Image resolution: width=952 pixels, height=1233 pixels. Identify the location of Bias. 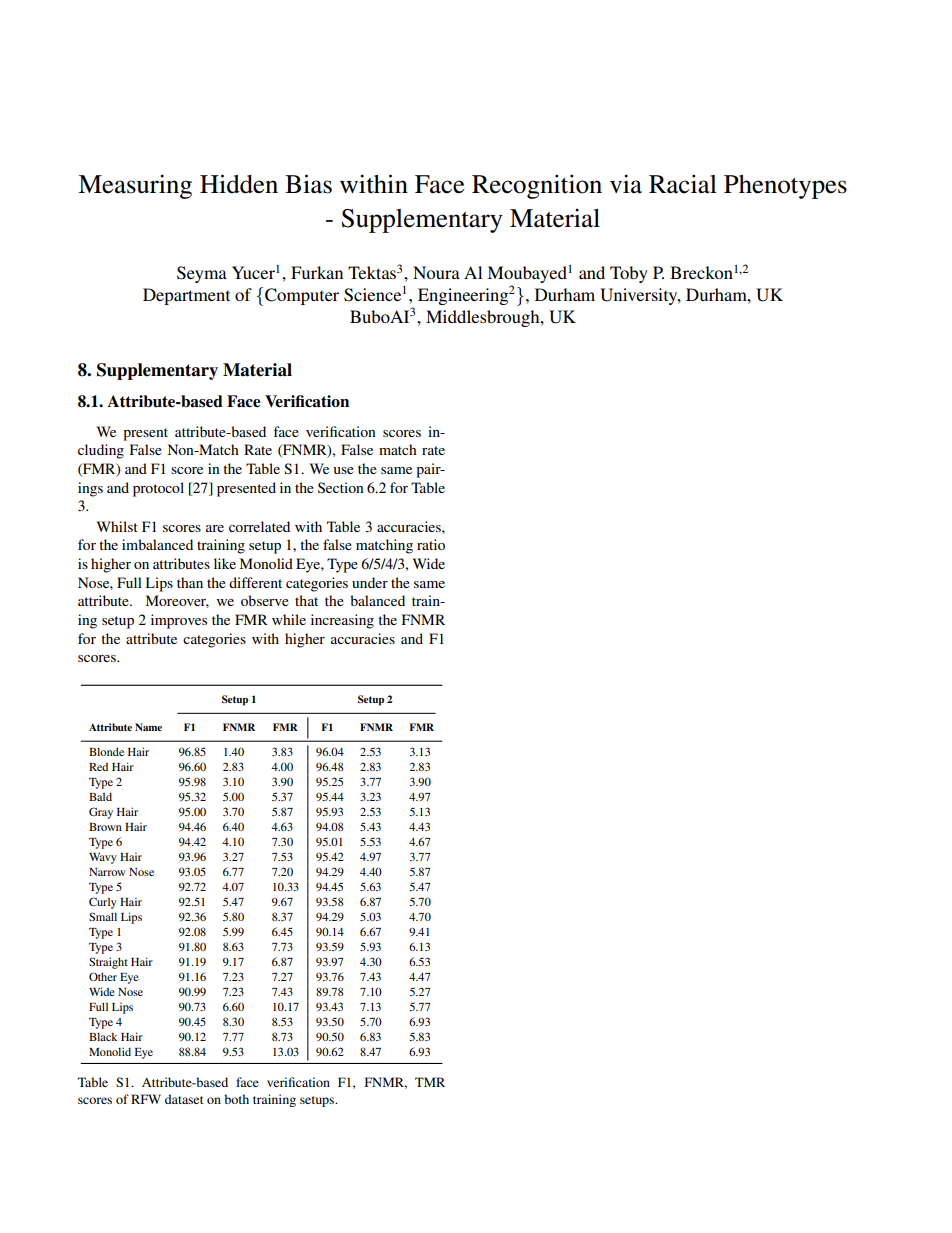
(308, 184).
